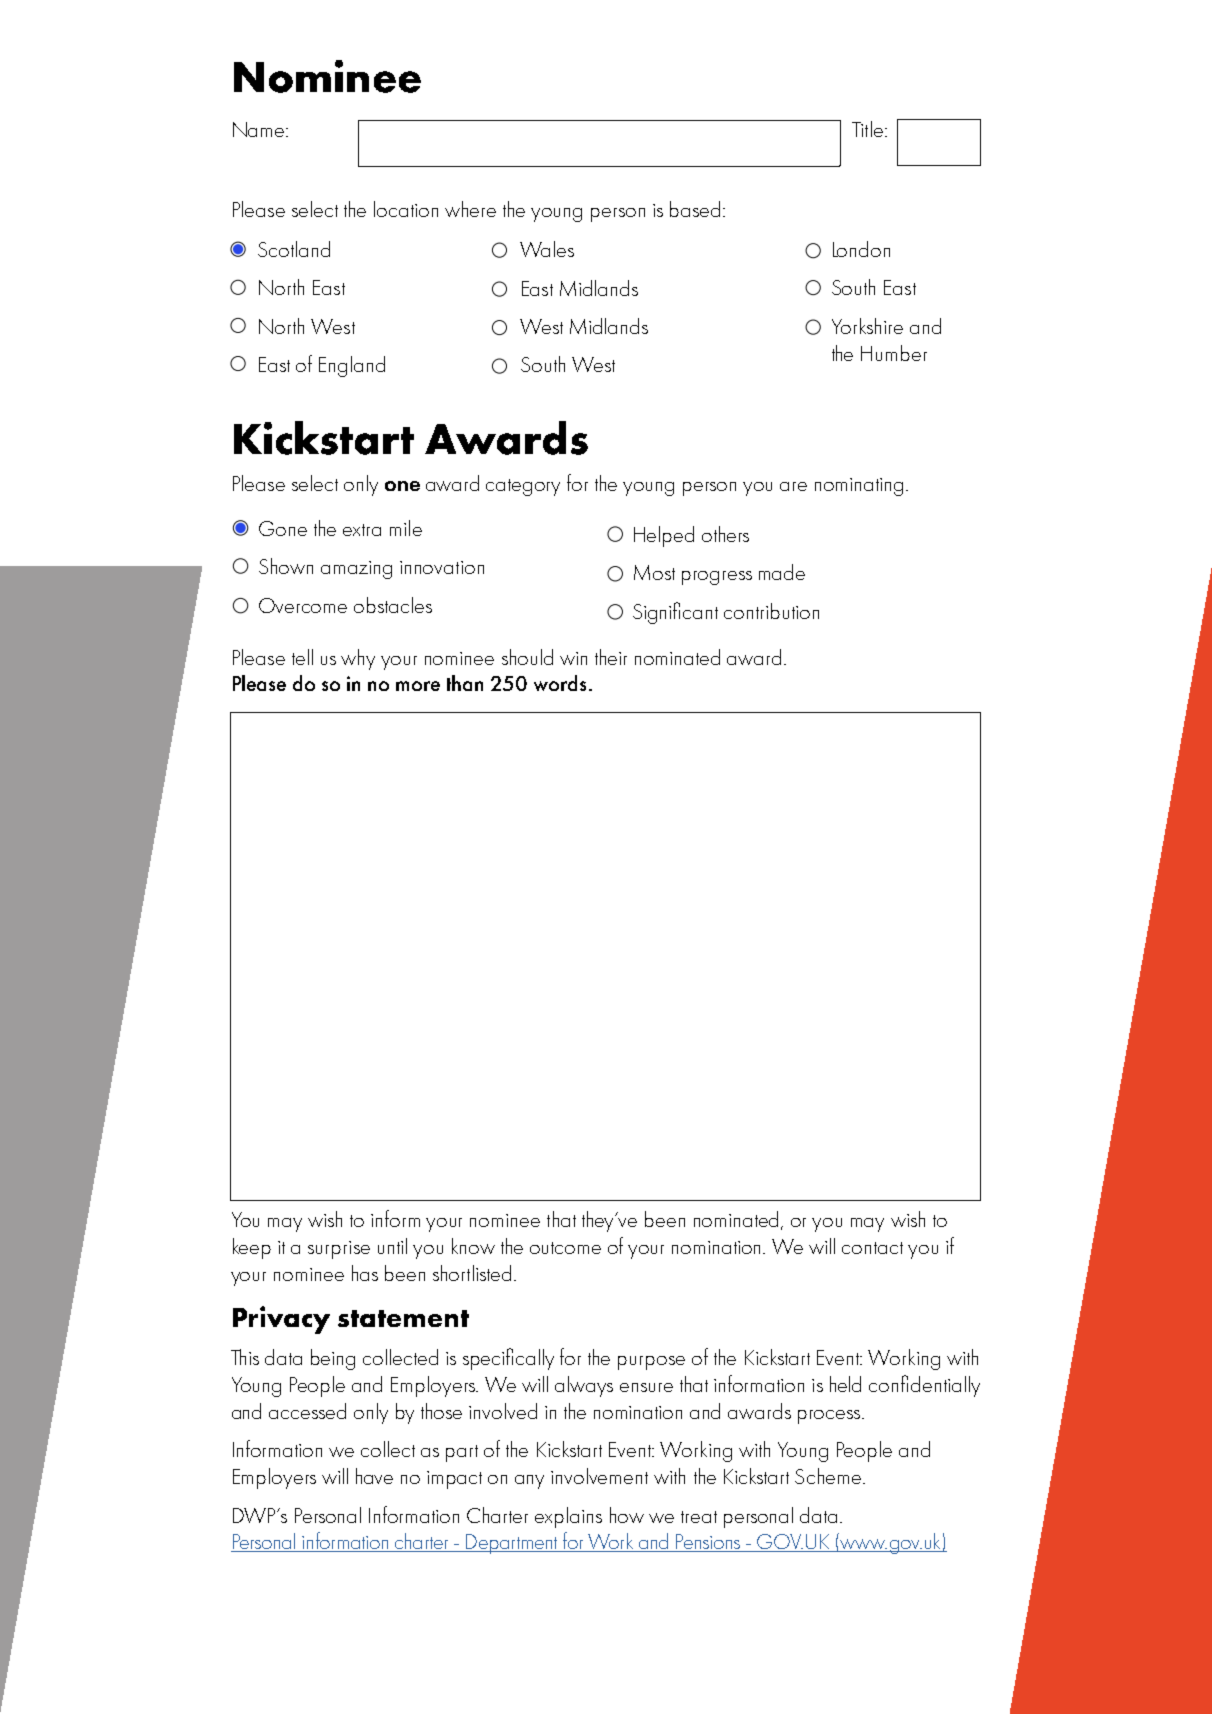 The image size is (1212, 1714). Describe the element at coordinates (829, 1476) in the document. I see `Scheme` at that location.
